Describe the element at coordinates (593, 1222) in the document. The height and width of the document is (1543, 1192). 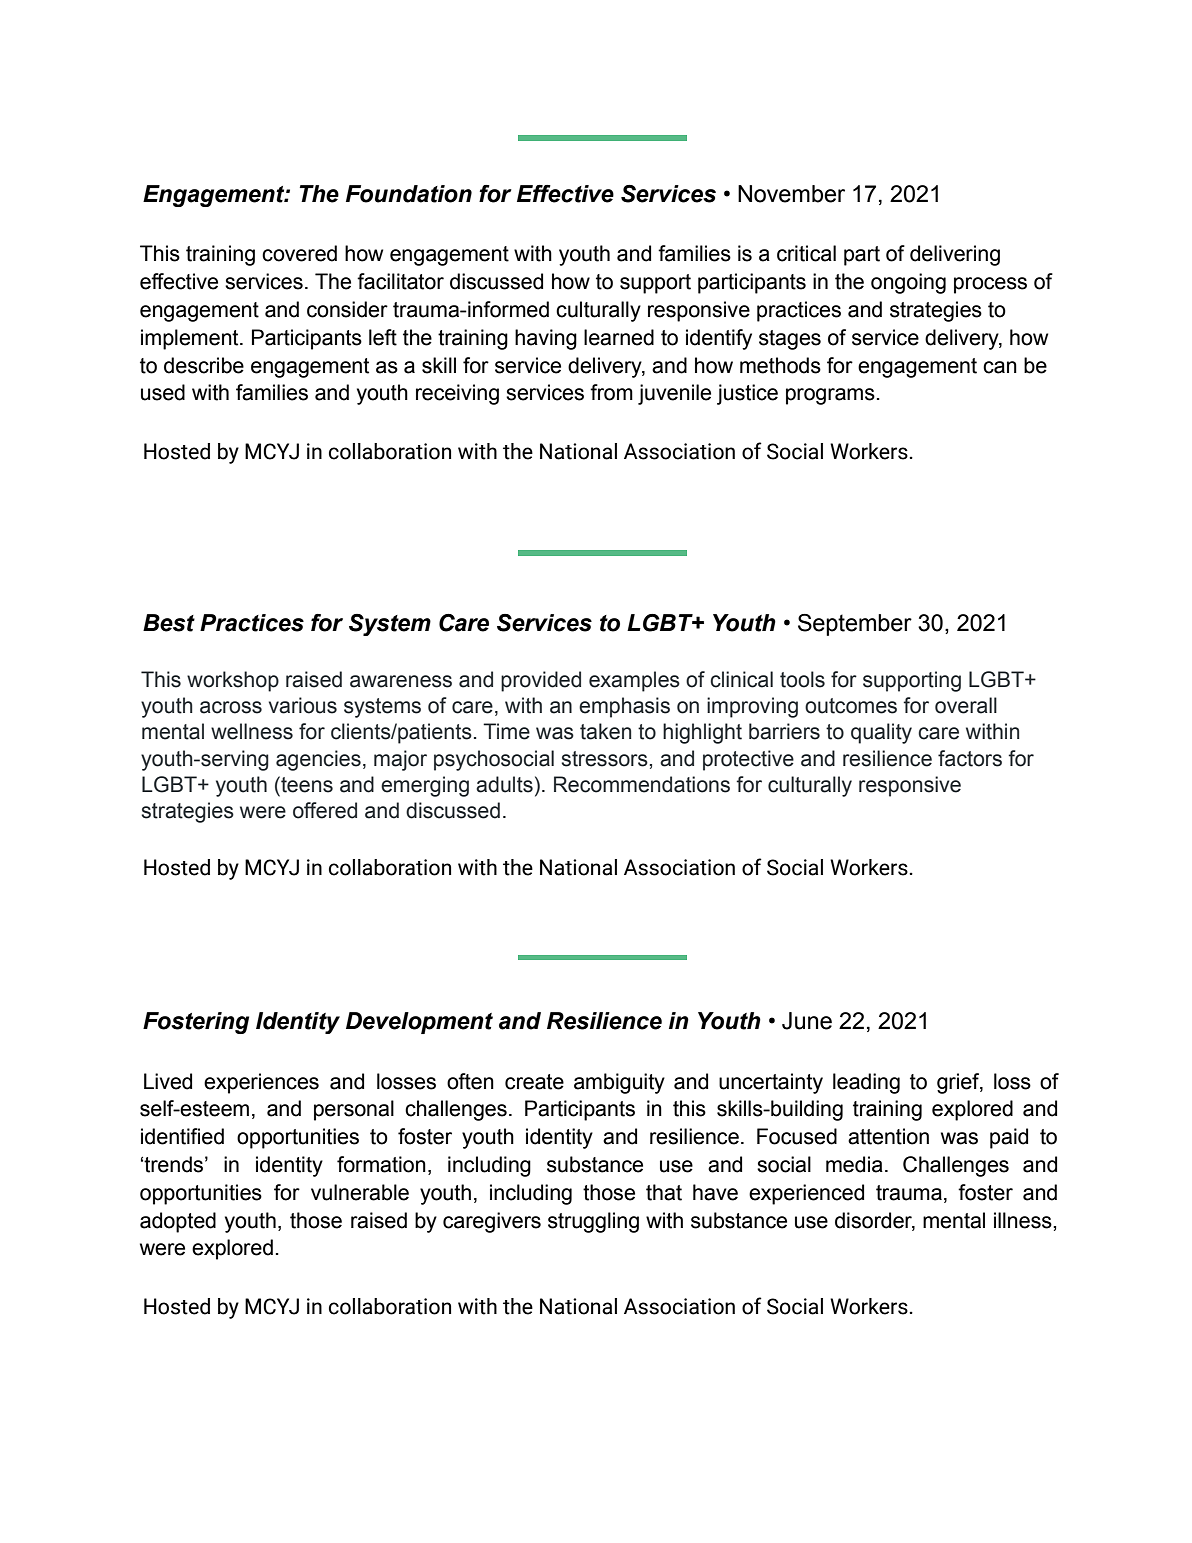
I see `struggling` at that location.
